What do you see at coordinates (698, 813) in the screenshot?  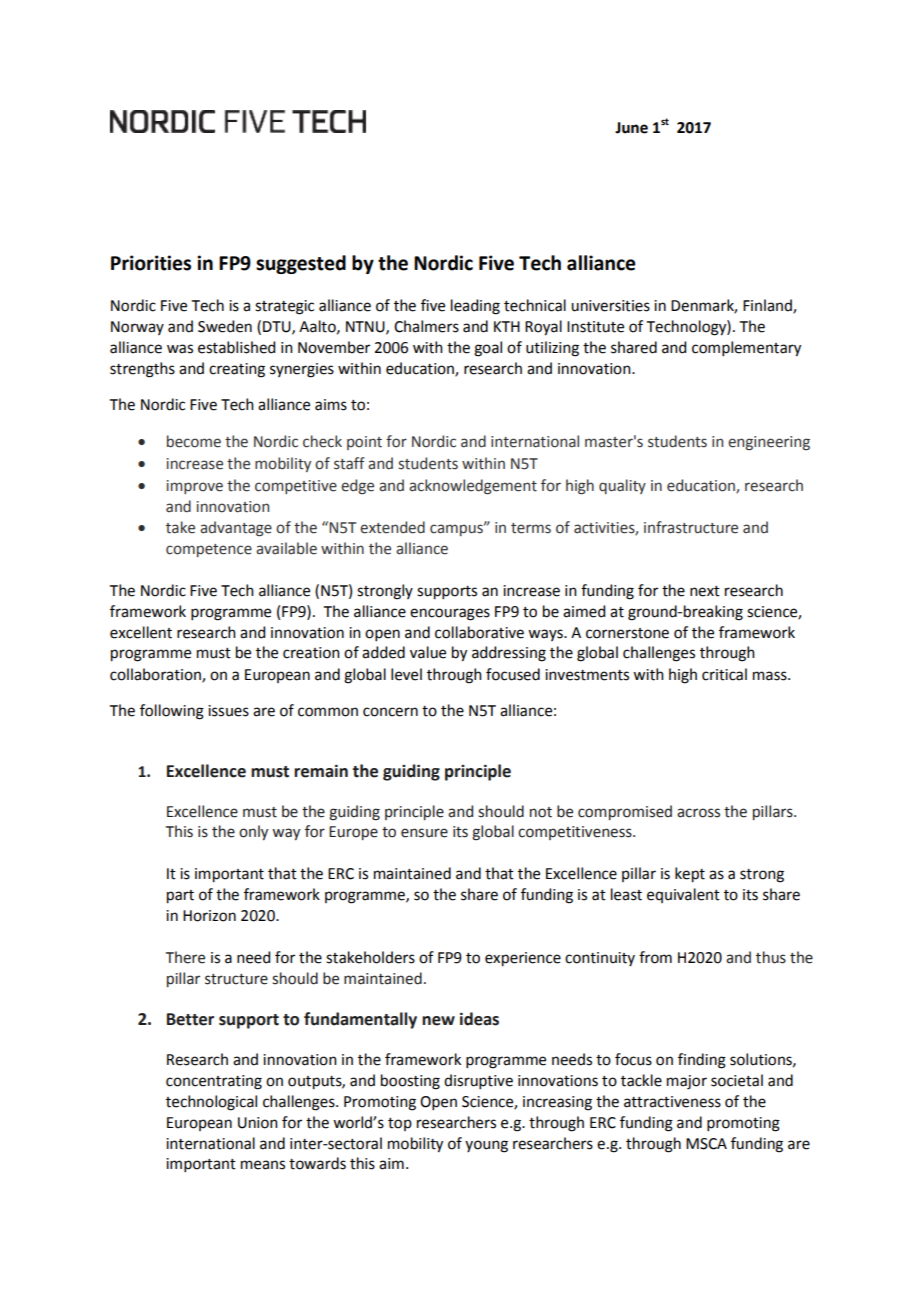 I see `across` at bounding box center [698, 813].
